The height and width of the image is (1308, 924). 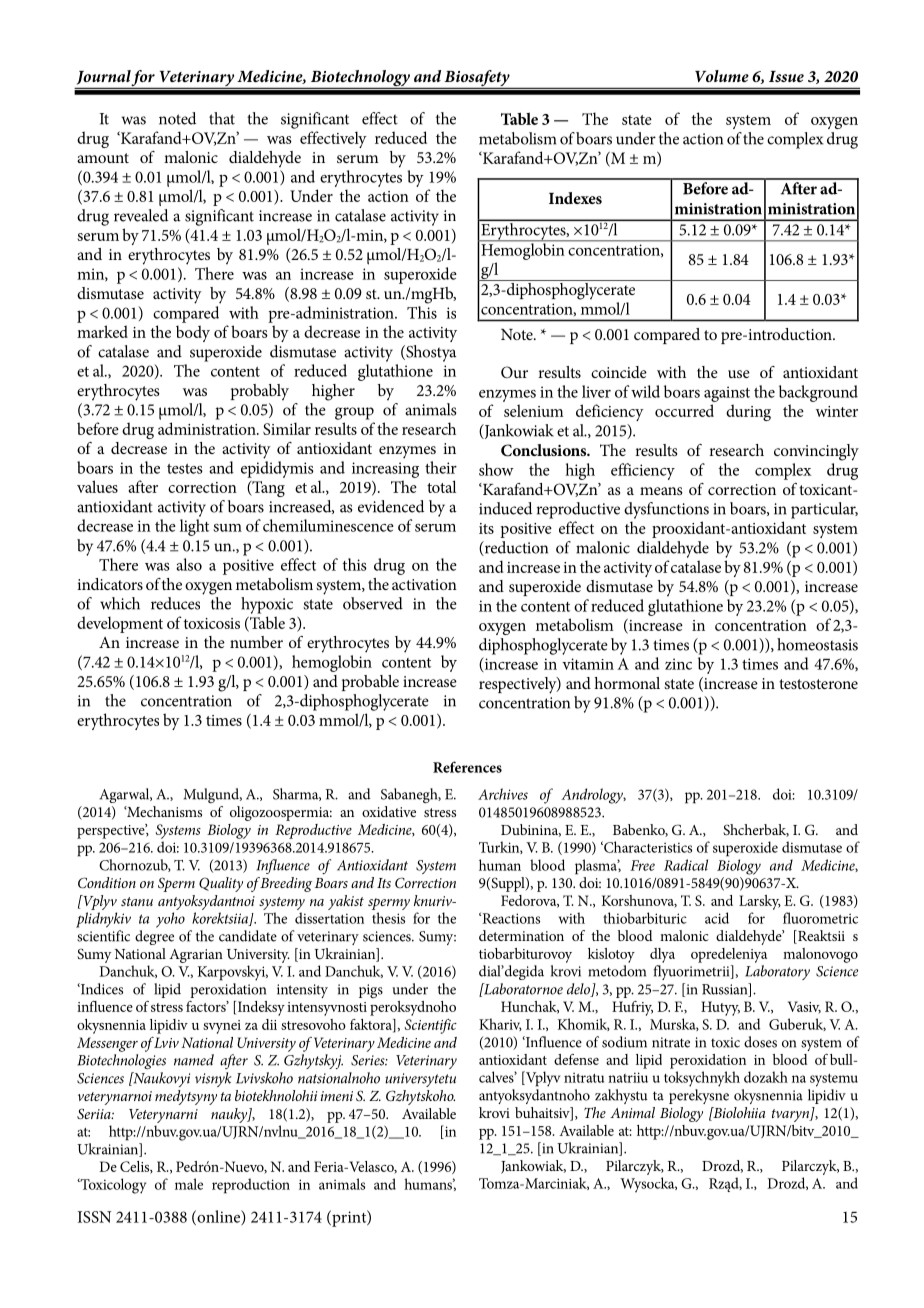 What do you see at coordinates (189, 1184) in the image?
I see `male` at bounding box center [189, 1184].
